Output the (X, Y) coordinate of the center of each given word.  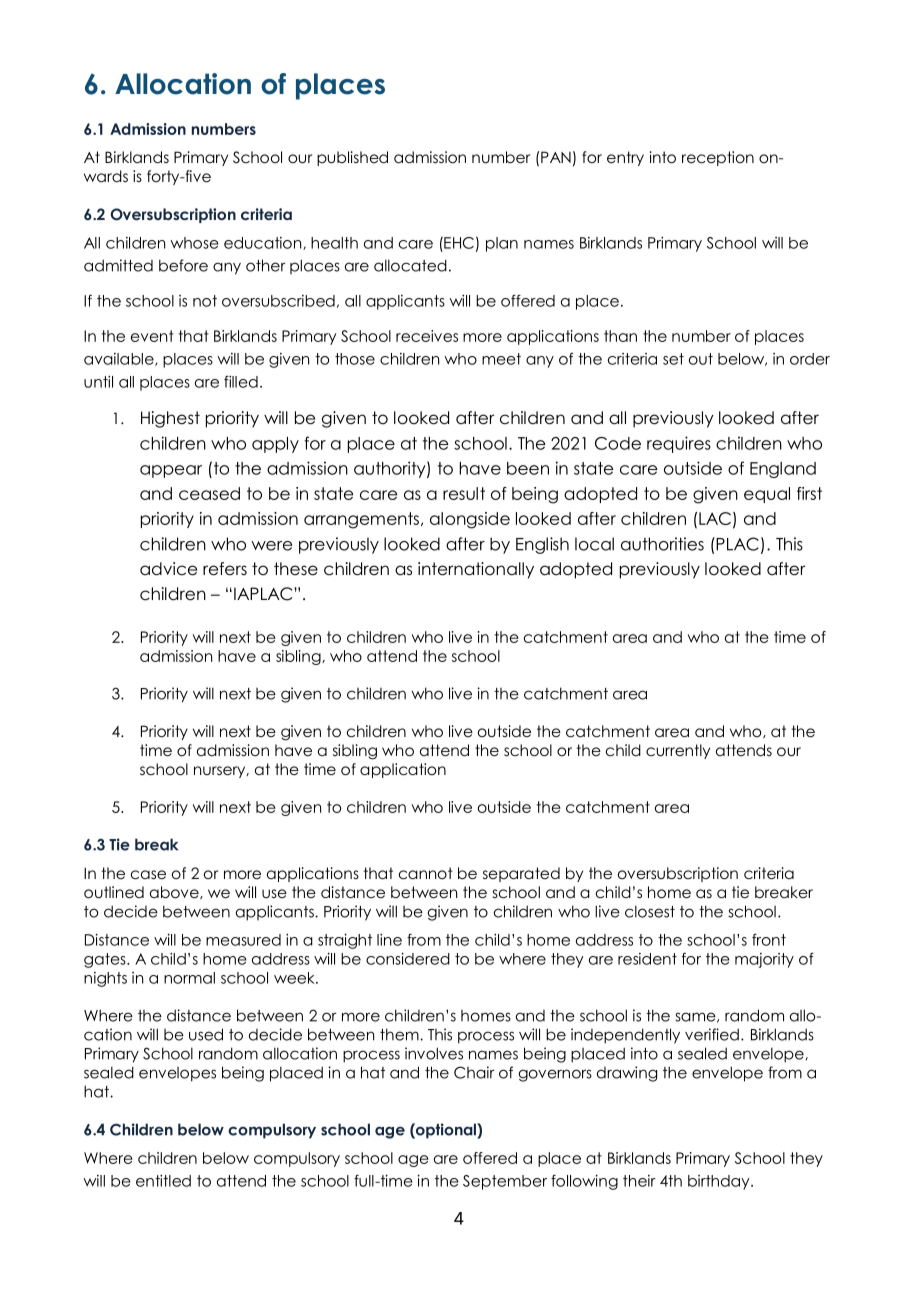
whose (194, 243)
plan (502, 244)
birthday (720, 1182)
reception (718, 158)
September (505, 1182)
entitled (163, 1181)
